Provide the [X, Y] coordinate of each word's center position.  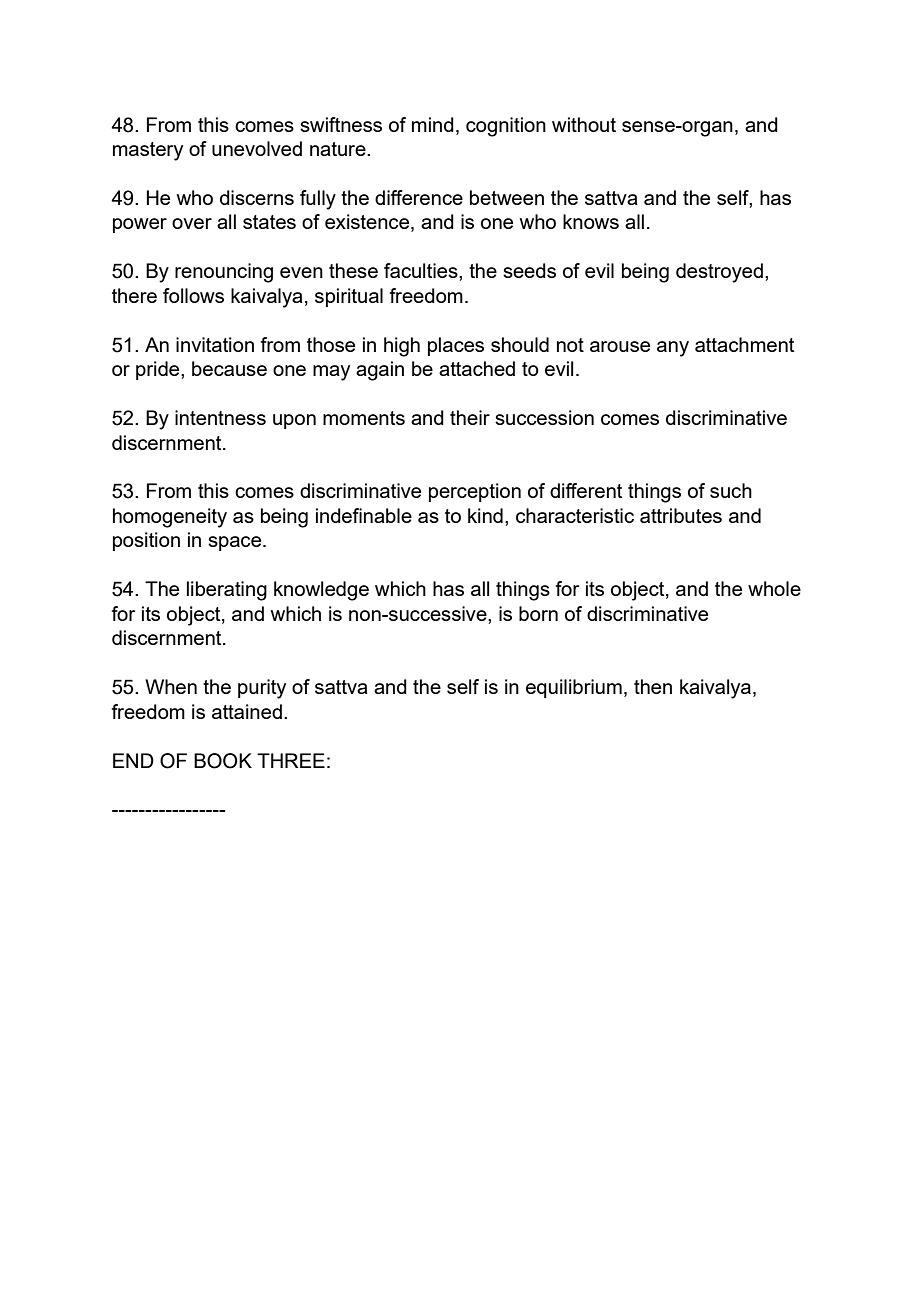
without [584, 124]
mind [433, 124]
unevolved [257, 148]
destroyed [719, 273]
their [470, 417]
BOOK [223, 761]
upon [294, 421]
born [538, 613]
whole [774, 588]
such [731, 490]
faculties [422, 270]
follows [193, 295]
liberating [227, 591]
